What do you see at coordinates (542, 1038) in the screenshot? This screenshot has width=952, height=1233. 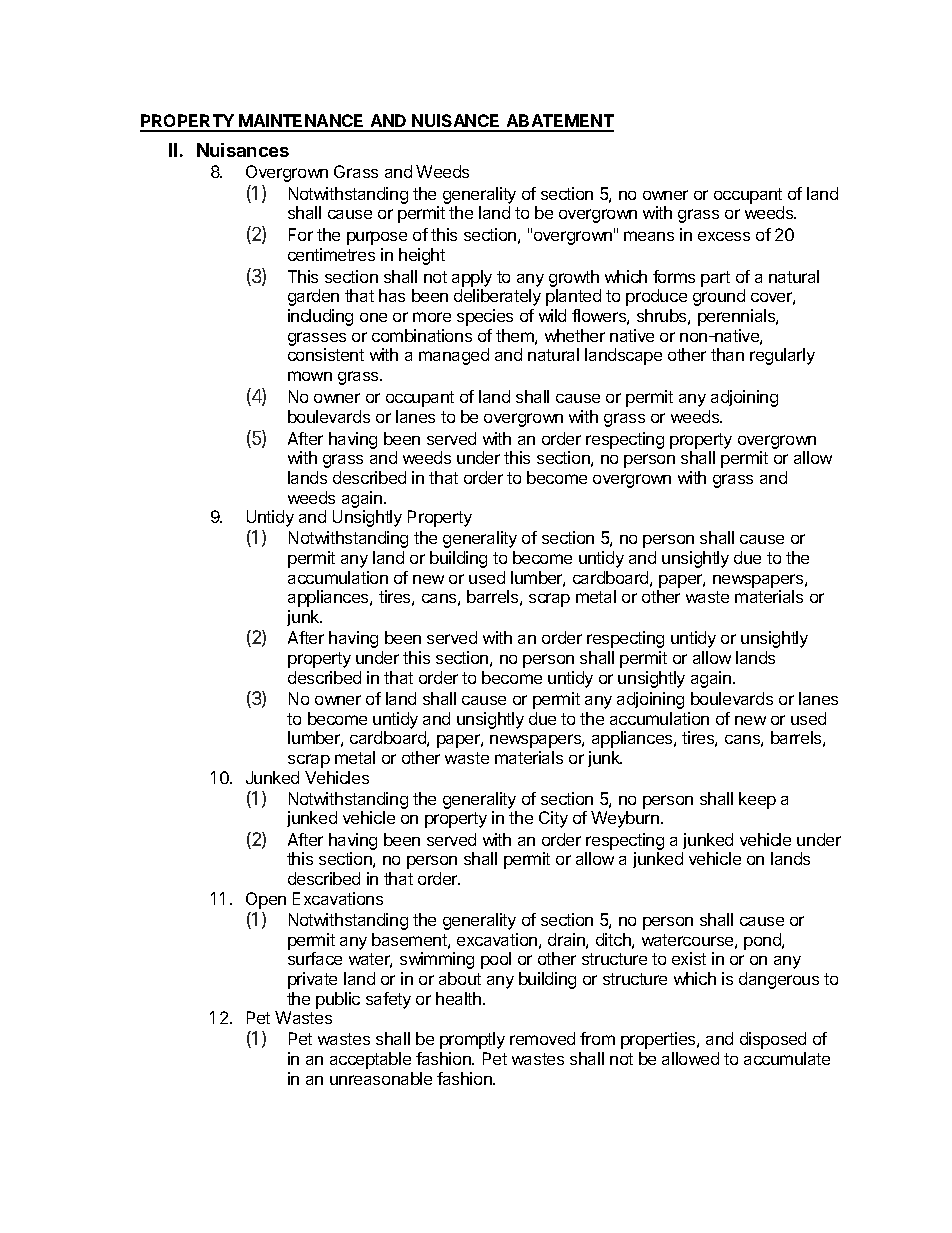 I see `removed` at bounding box center [542, 1038].
